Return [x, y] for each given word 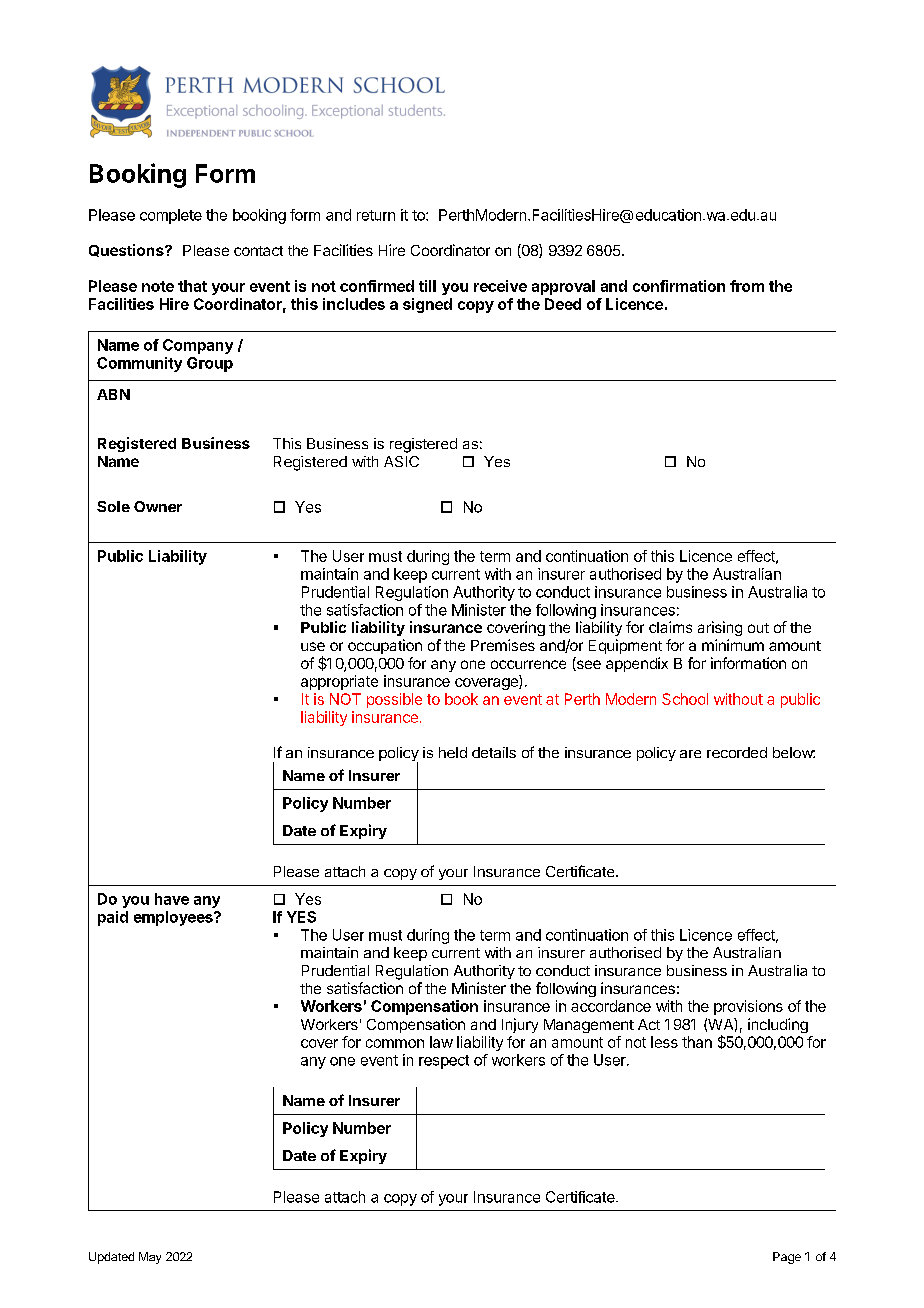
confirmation [679, 286]
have [172, 899]
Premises [503, 645]
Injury [520, 1025]
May [150, 1258]
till [427, 286]
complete [171, 216]
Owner [158, 506]
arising [720, 628]
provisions [748, 1007]
